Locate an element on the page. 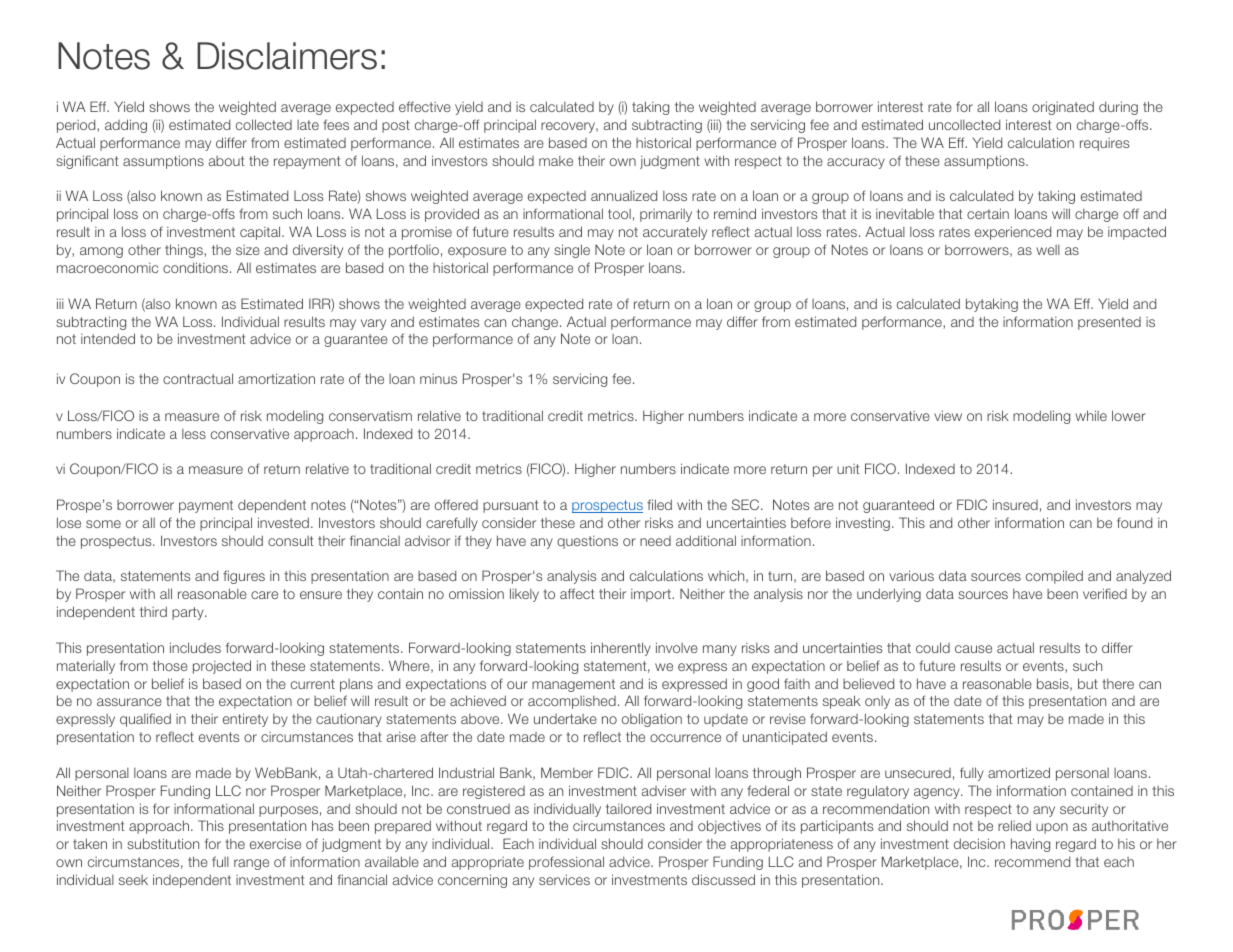 This page has height=952, width=1233. cause is located at coordinates (973, 649).
